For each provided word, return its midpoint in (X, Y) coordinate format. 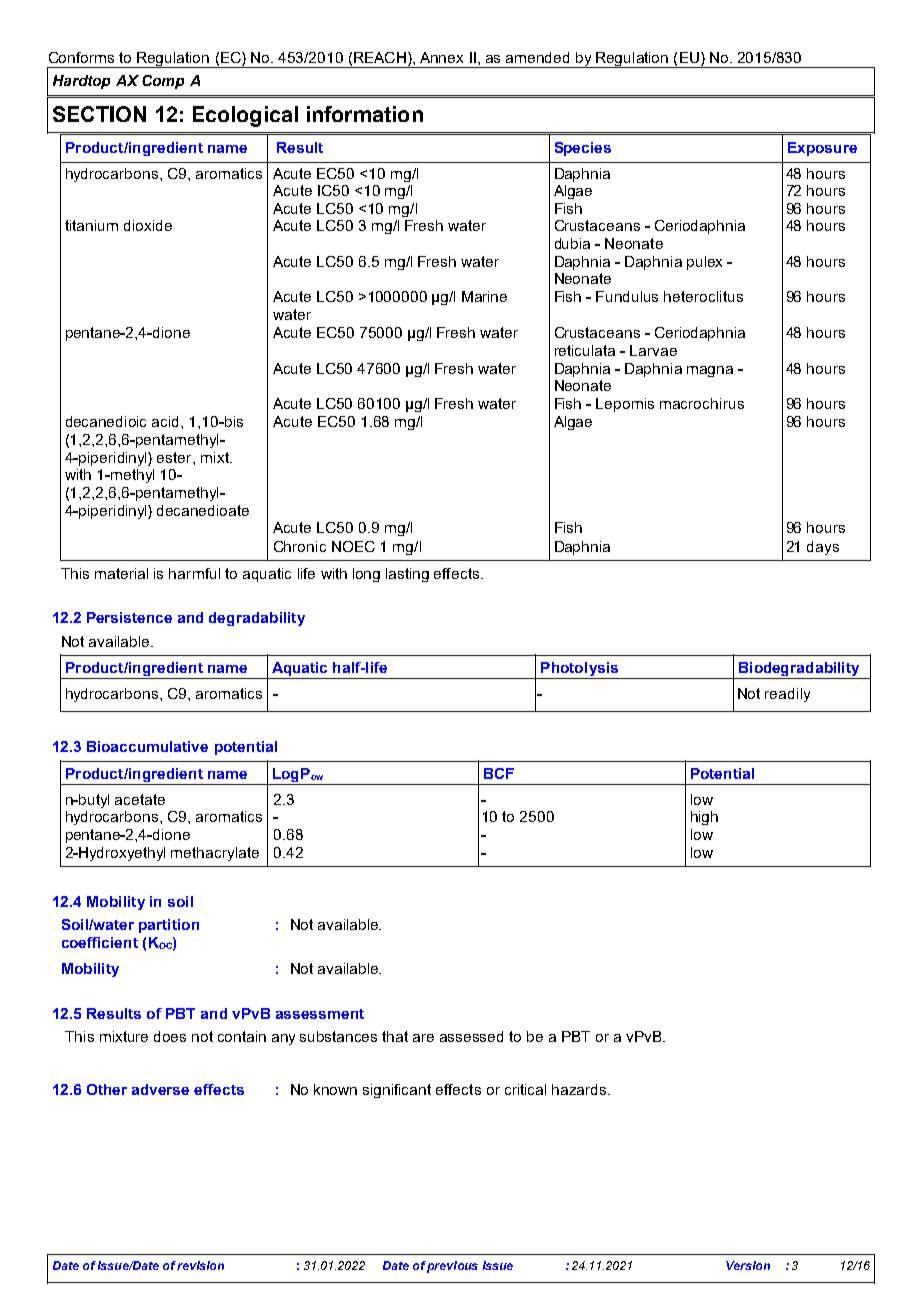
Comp (163, 82)
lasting (407, 575)
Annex (441, 57)
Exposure (822, 149)
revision (200, 1265)
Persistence (129, 617)
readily (787, 695)
